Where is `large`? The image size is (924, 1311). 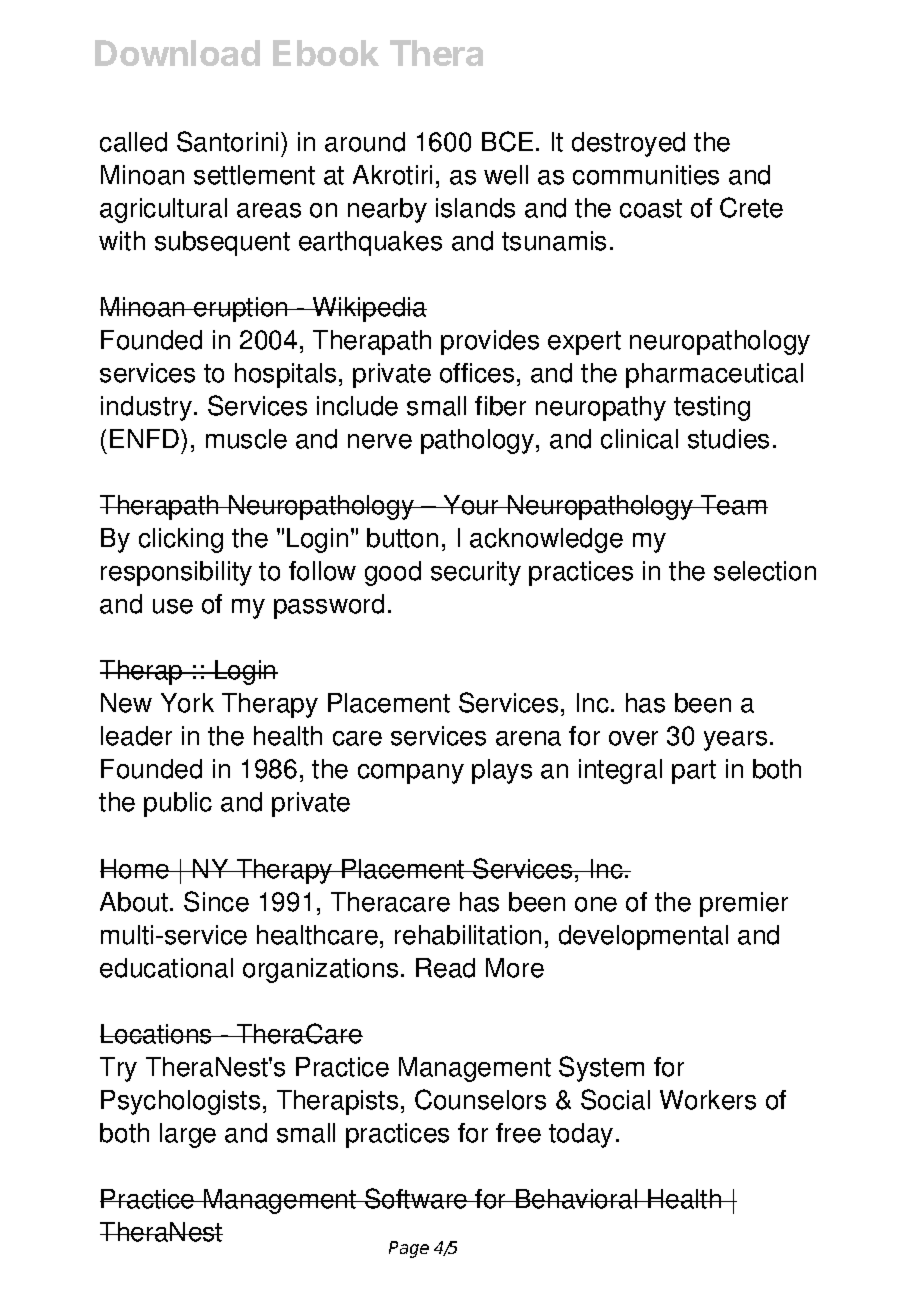 large is located at coordinates (188, 1135).
